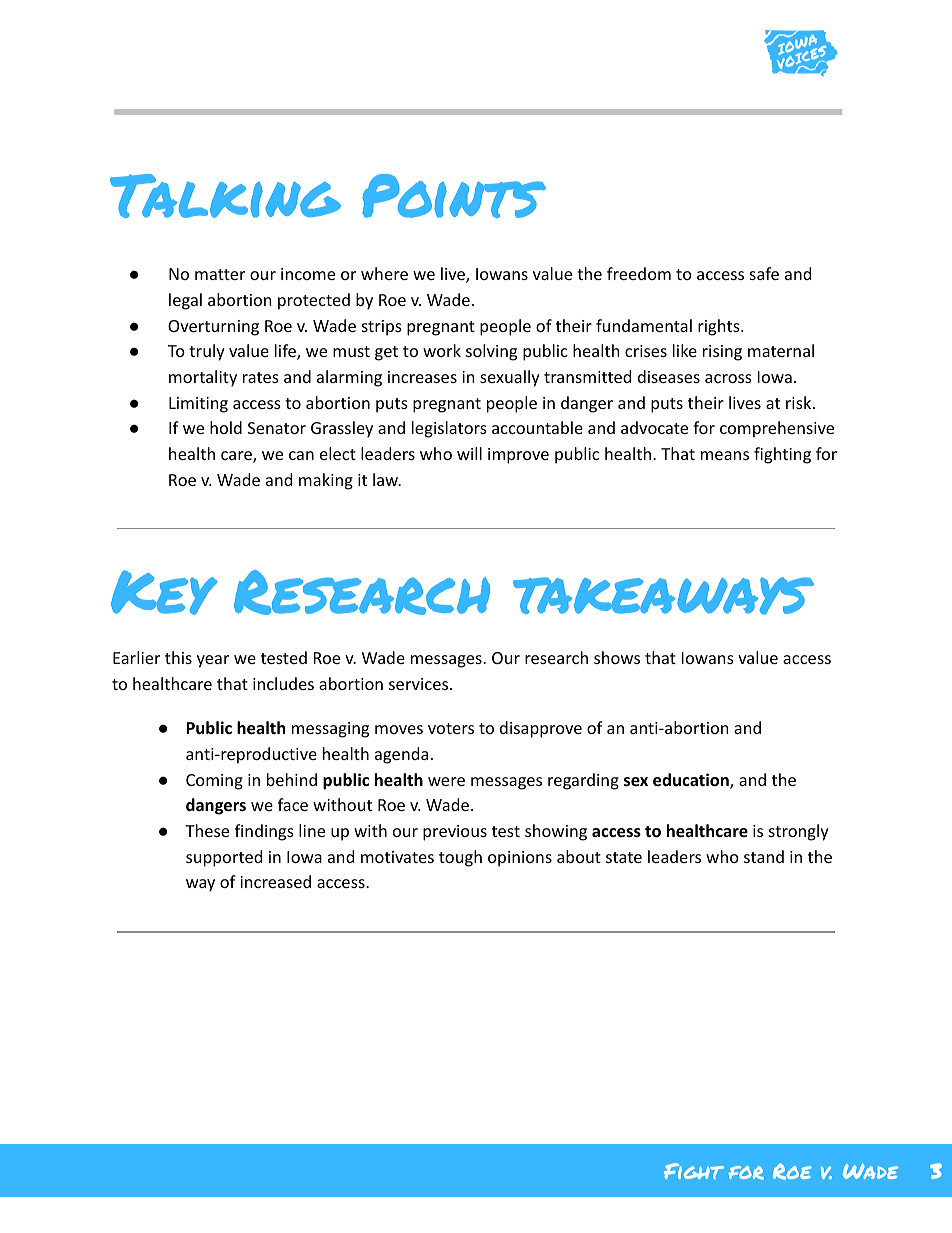 This page has height=1233, width=952. Describe the element at coordinates (663, 596) in the page. I see `takeaways` at that location.
